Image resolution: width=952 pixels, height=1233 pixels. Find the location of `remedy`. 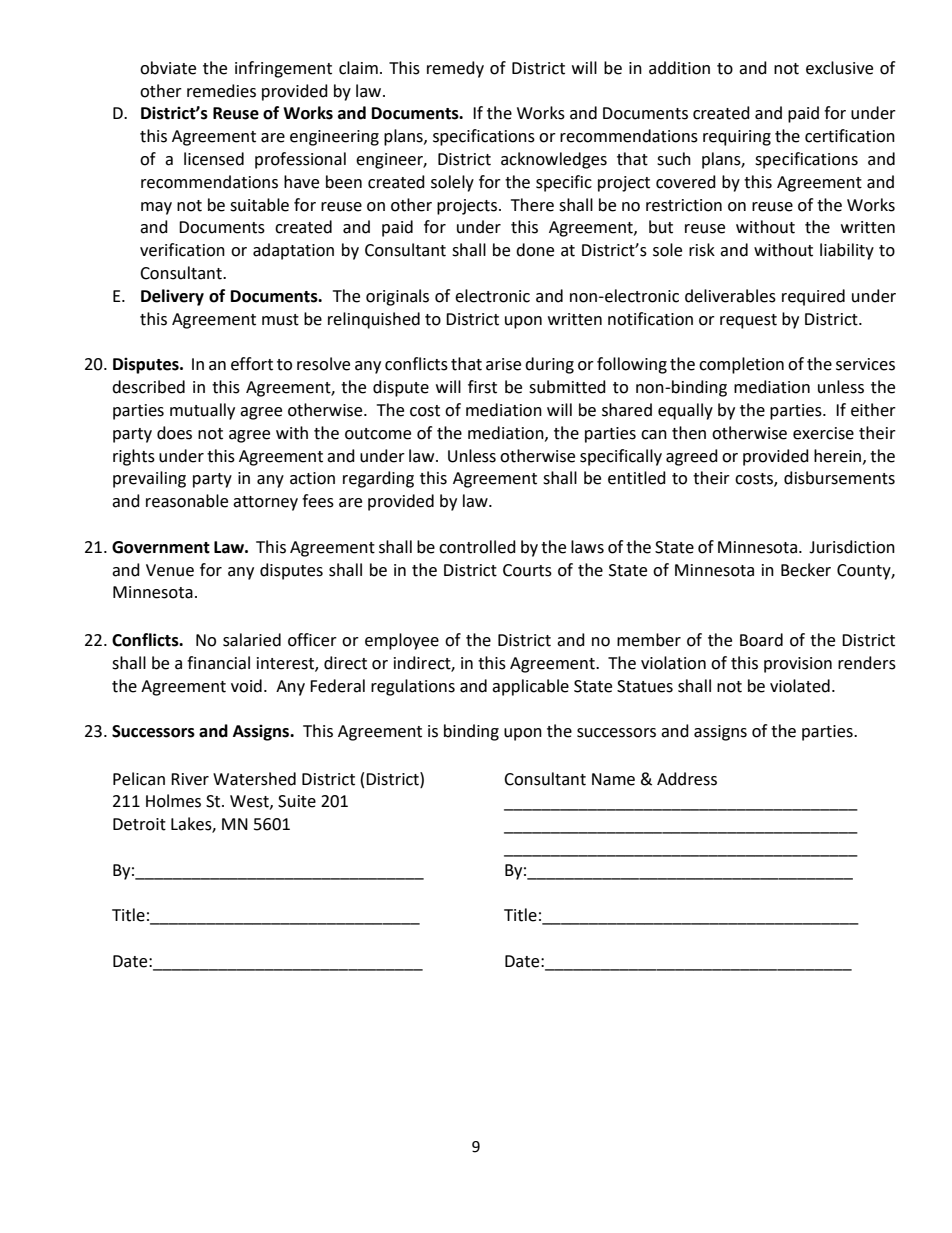

remedy is located at coordinates (455, 69).
